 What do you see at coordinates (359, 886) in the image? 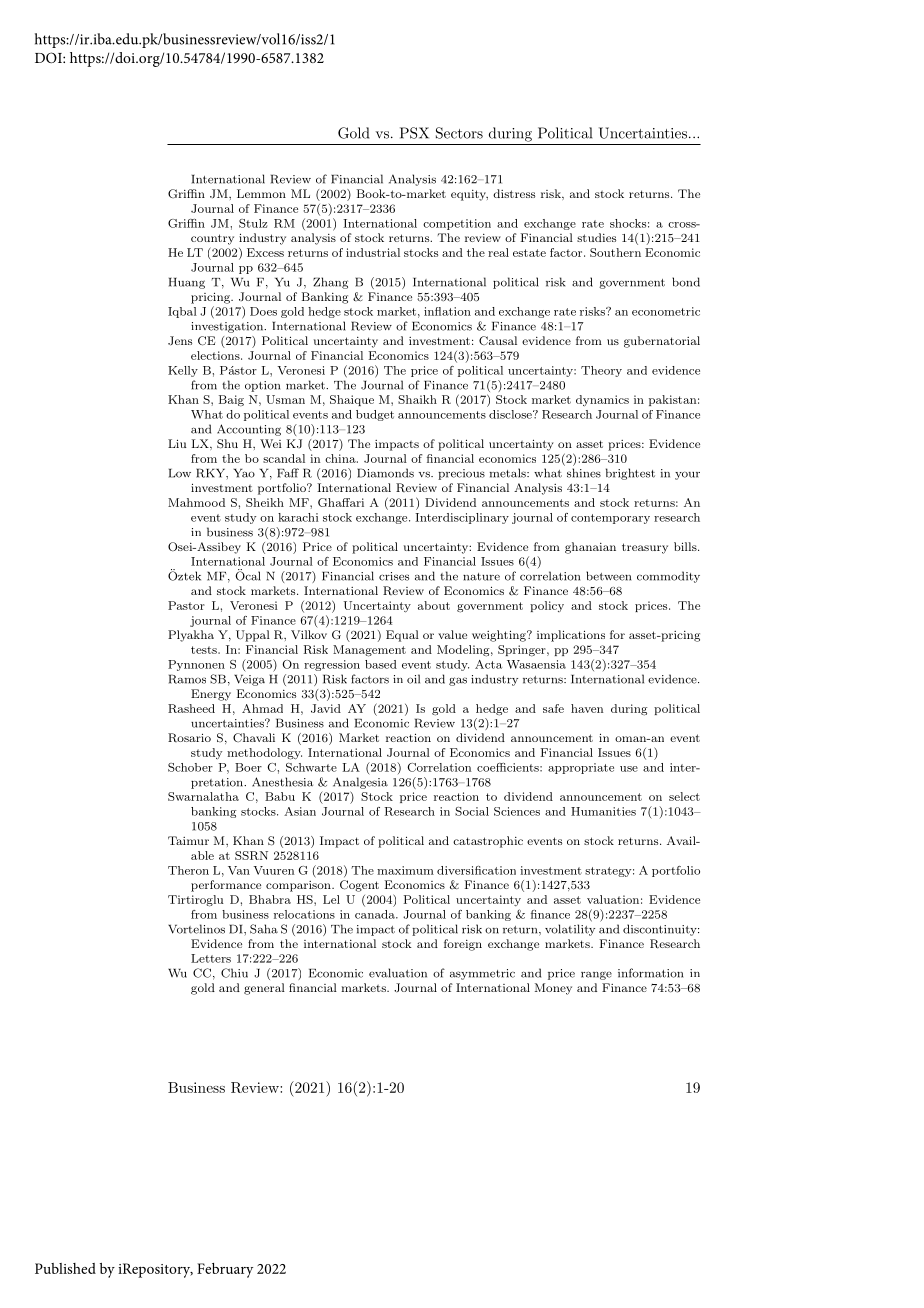
I see `Cogent` at bounding box center [359, 886].
